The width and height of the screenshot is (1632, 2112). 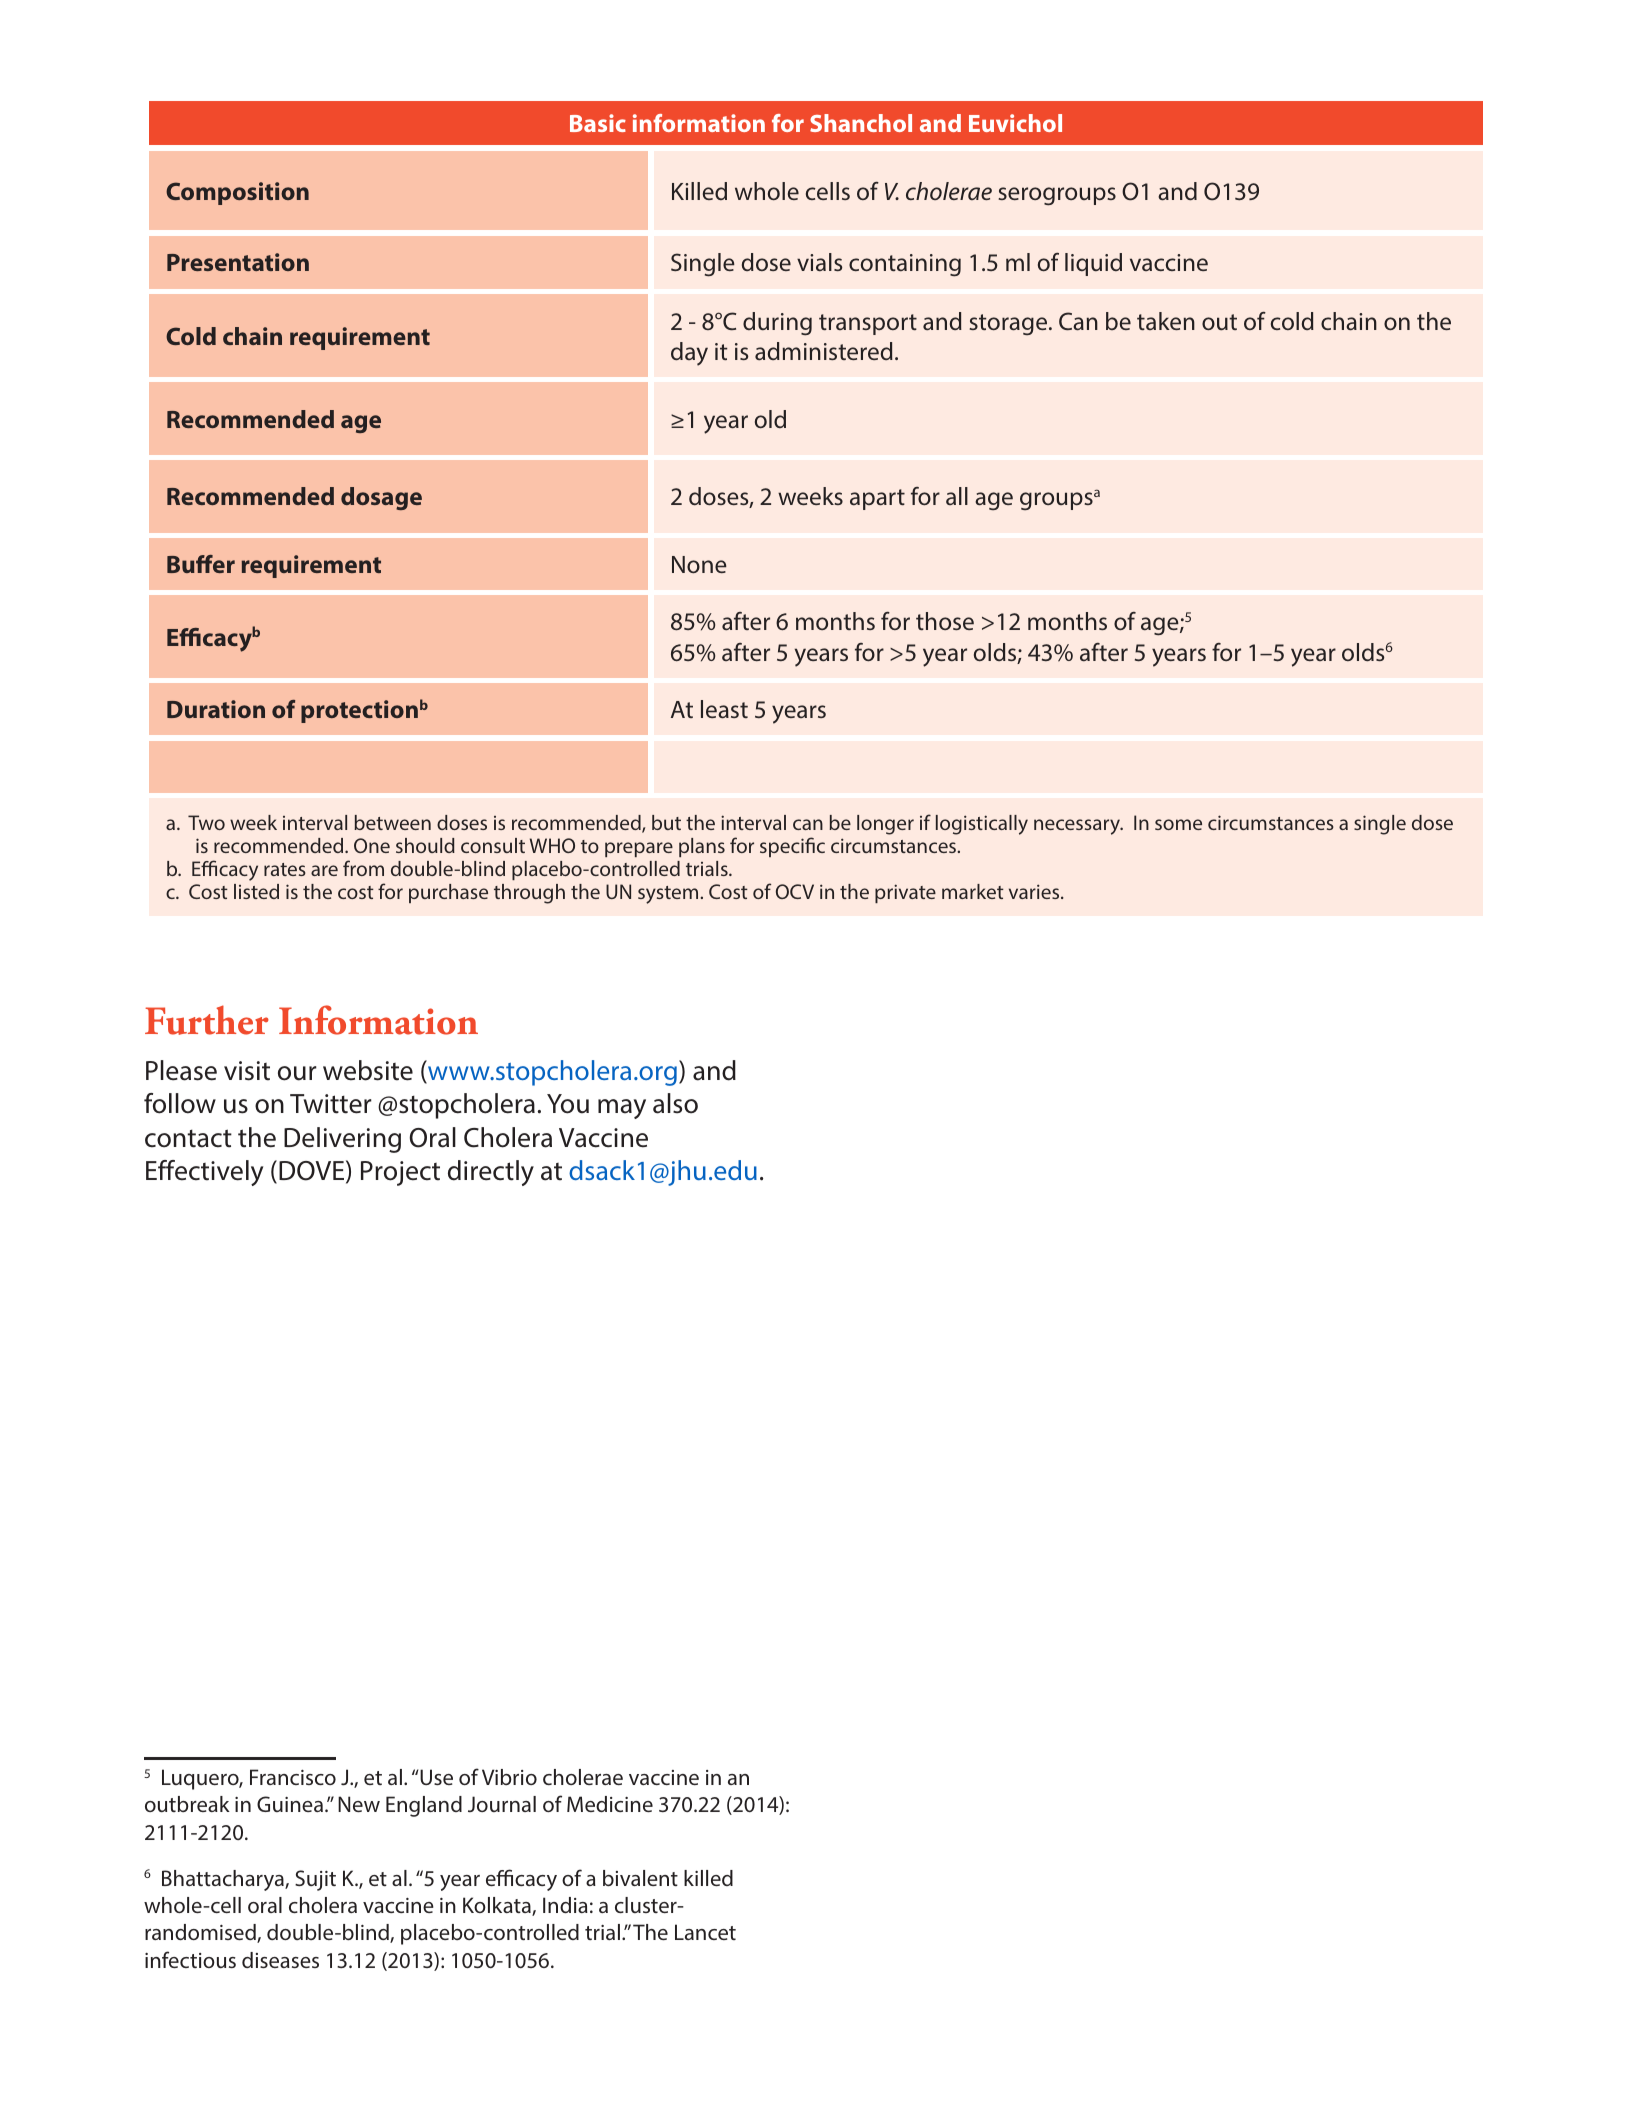 I want to click on diseases, so click(x=280, y=1960).
